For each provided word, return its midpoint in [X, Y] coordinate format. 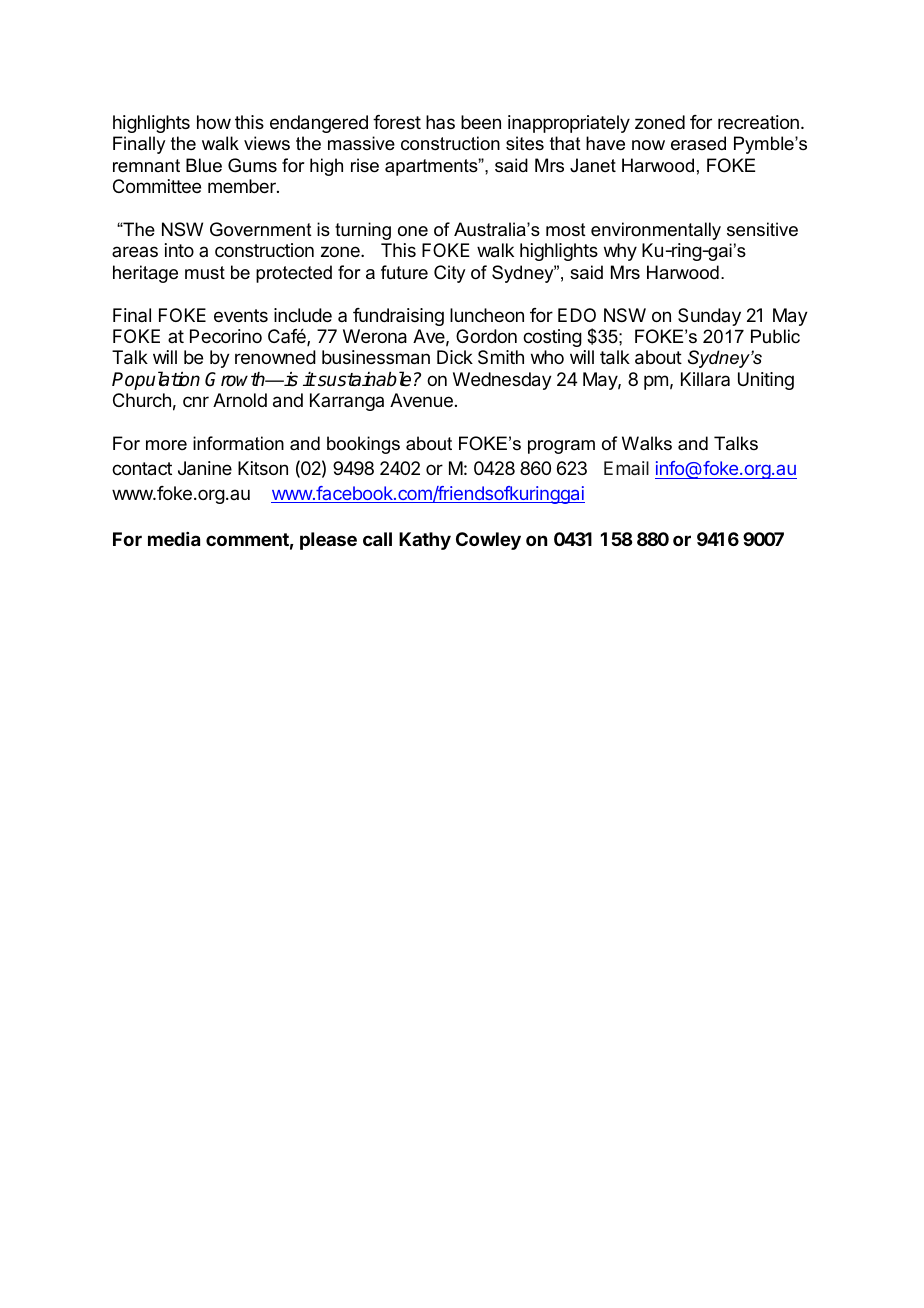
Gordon [486, 336]
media [174, 539]
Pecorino [226, 336]
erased [698, 143]
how [214, 122]
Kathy [425, 541]
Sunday [709, 317]
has [440, 122]
